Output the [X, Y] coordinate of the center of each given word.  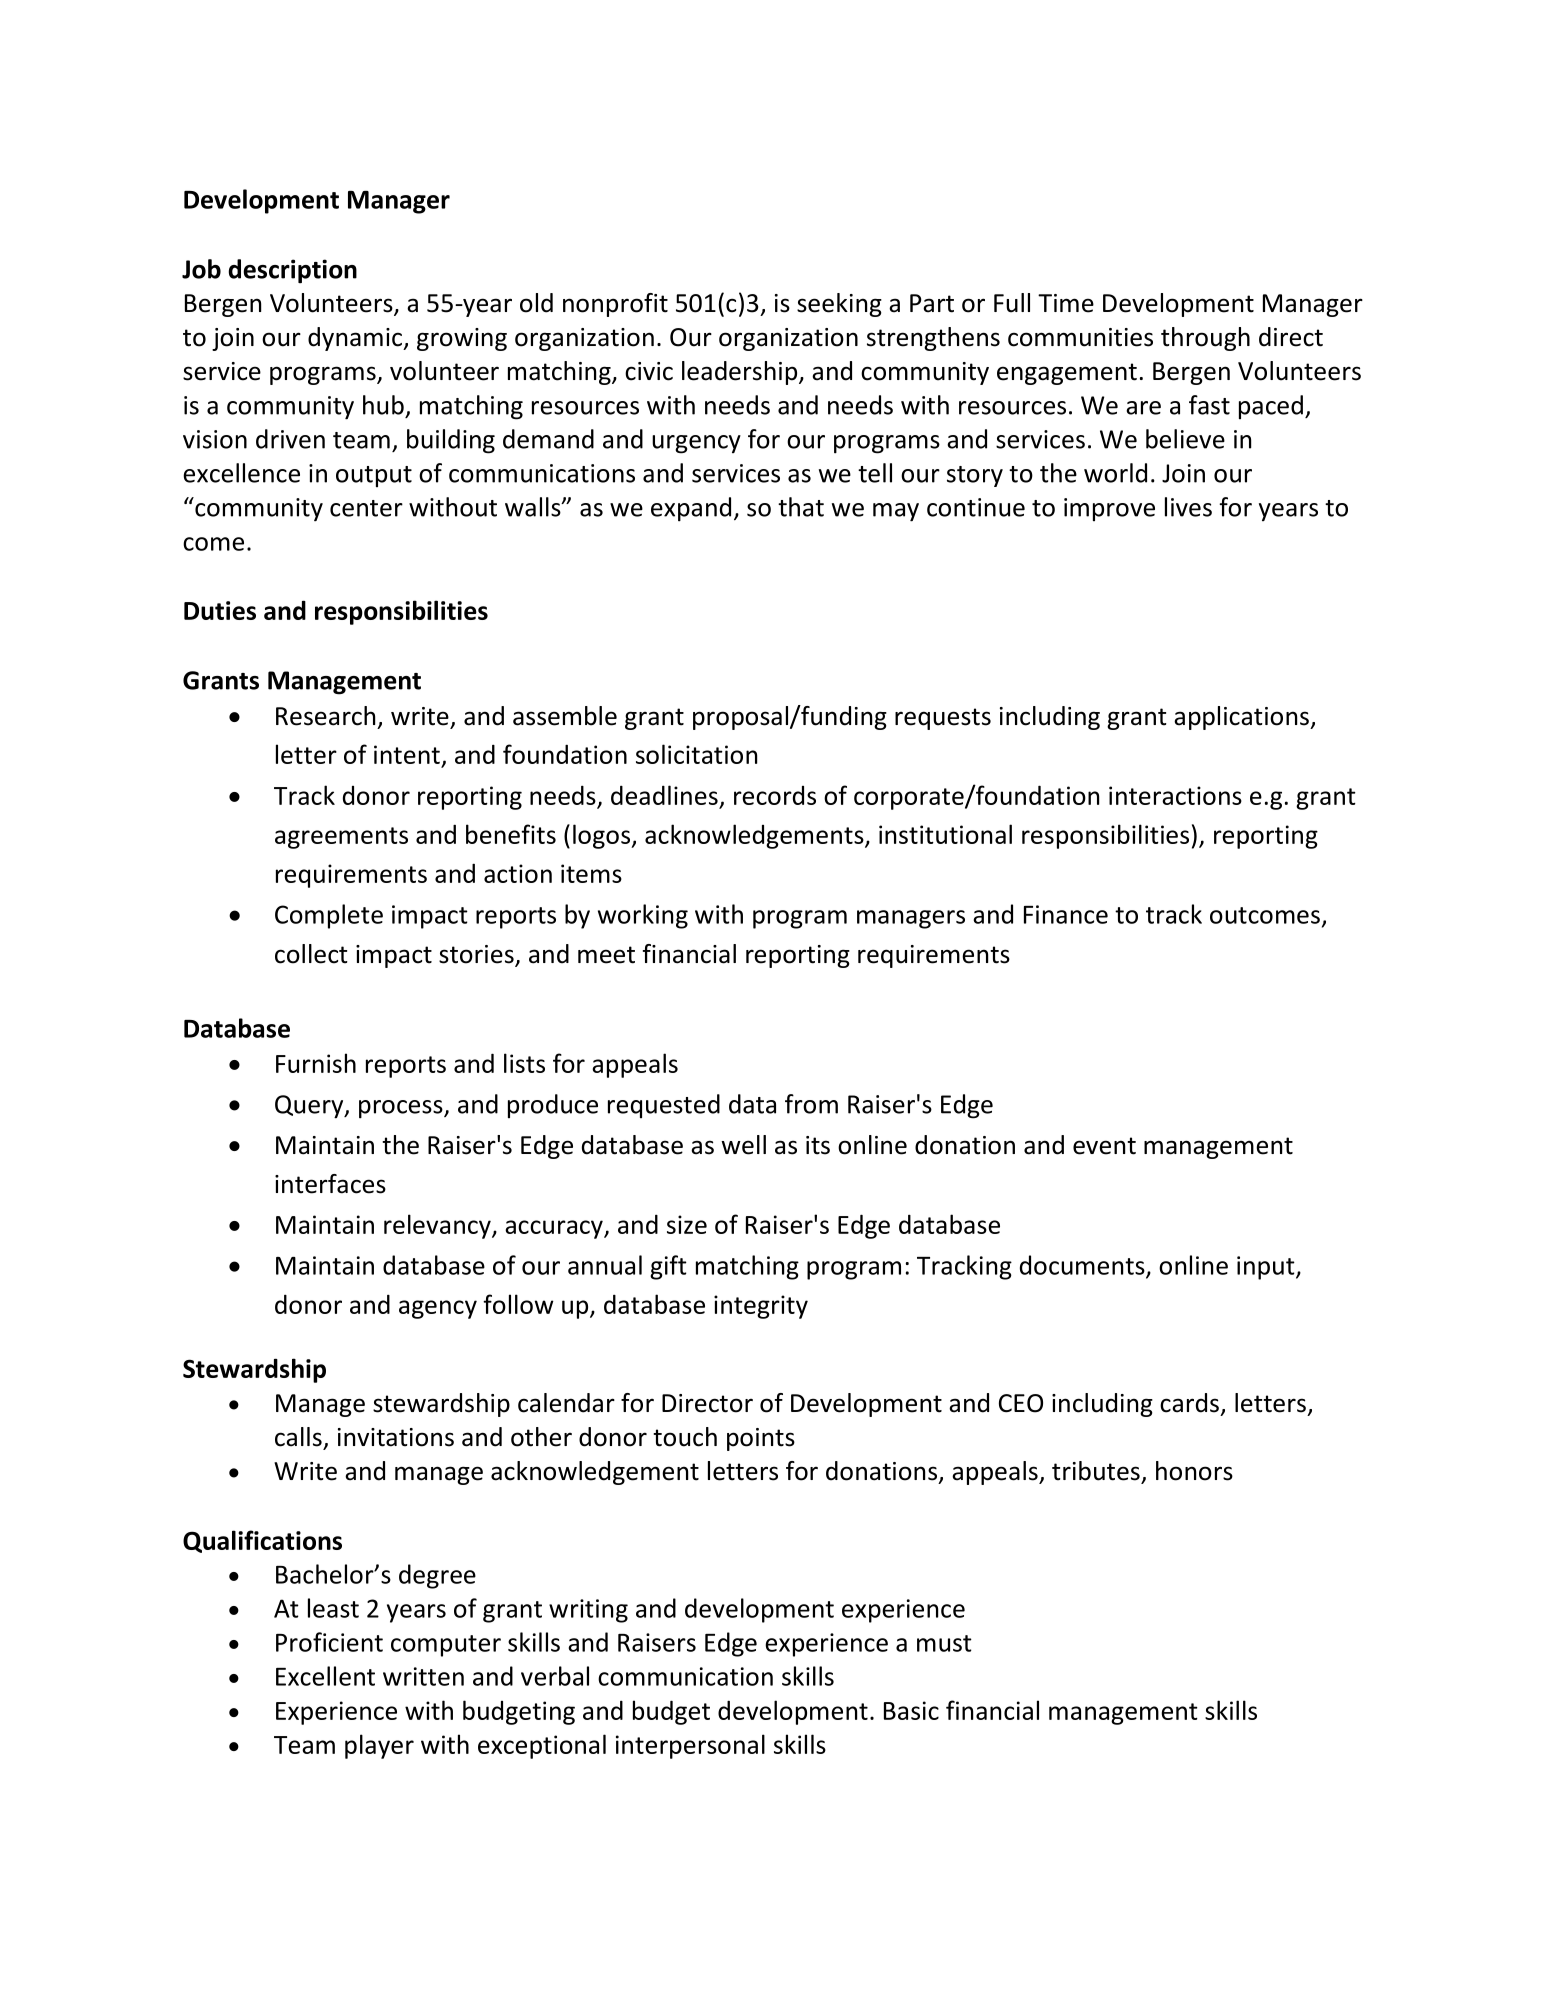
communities [1080, 337]
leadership [739, 373]
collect [311, 954]
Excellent [325, 1676]
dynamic [356, 339]
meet [606, 955]
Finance [1066, 914]
